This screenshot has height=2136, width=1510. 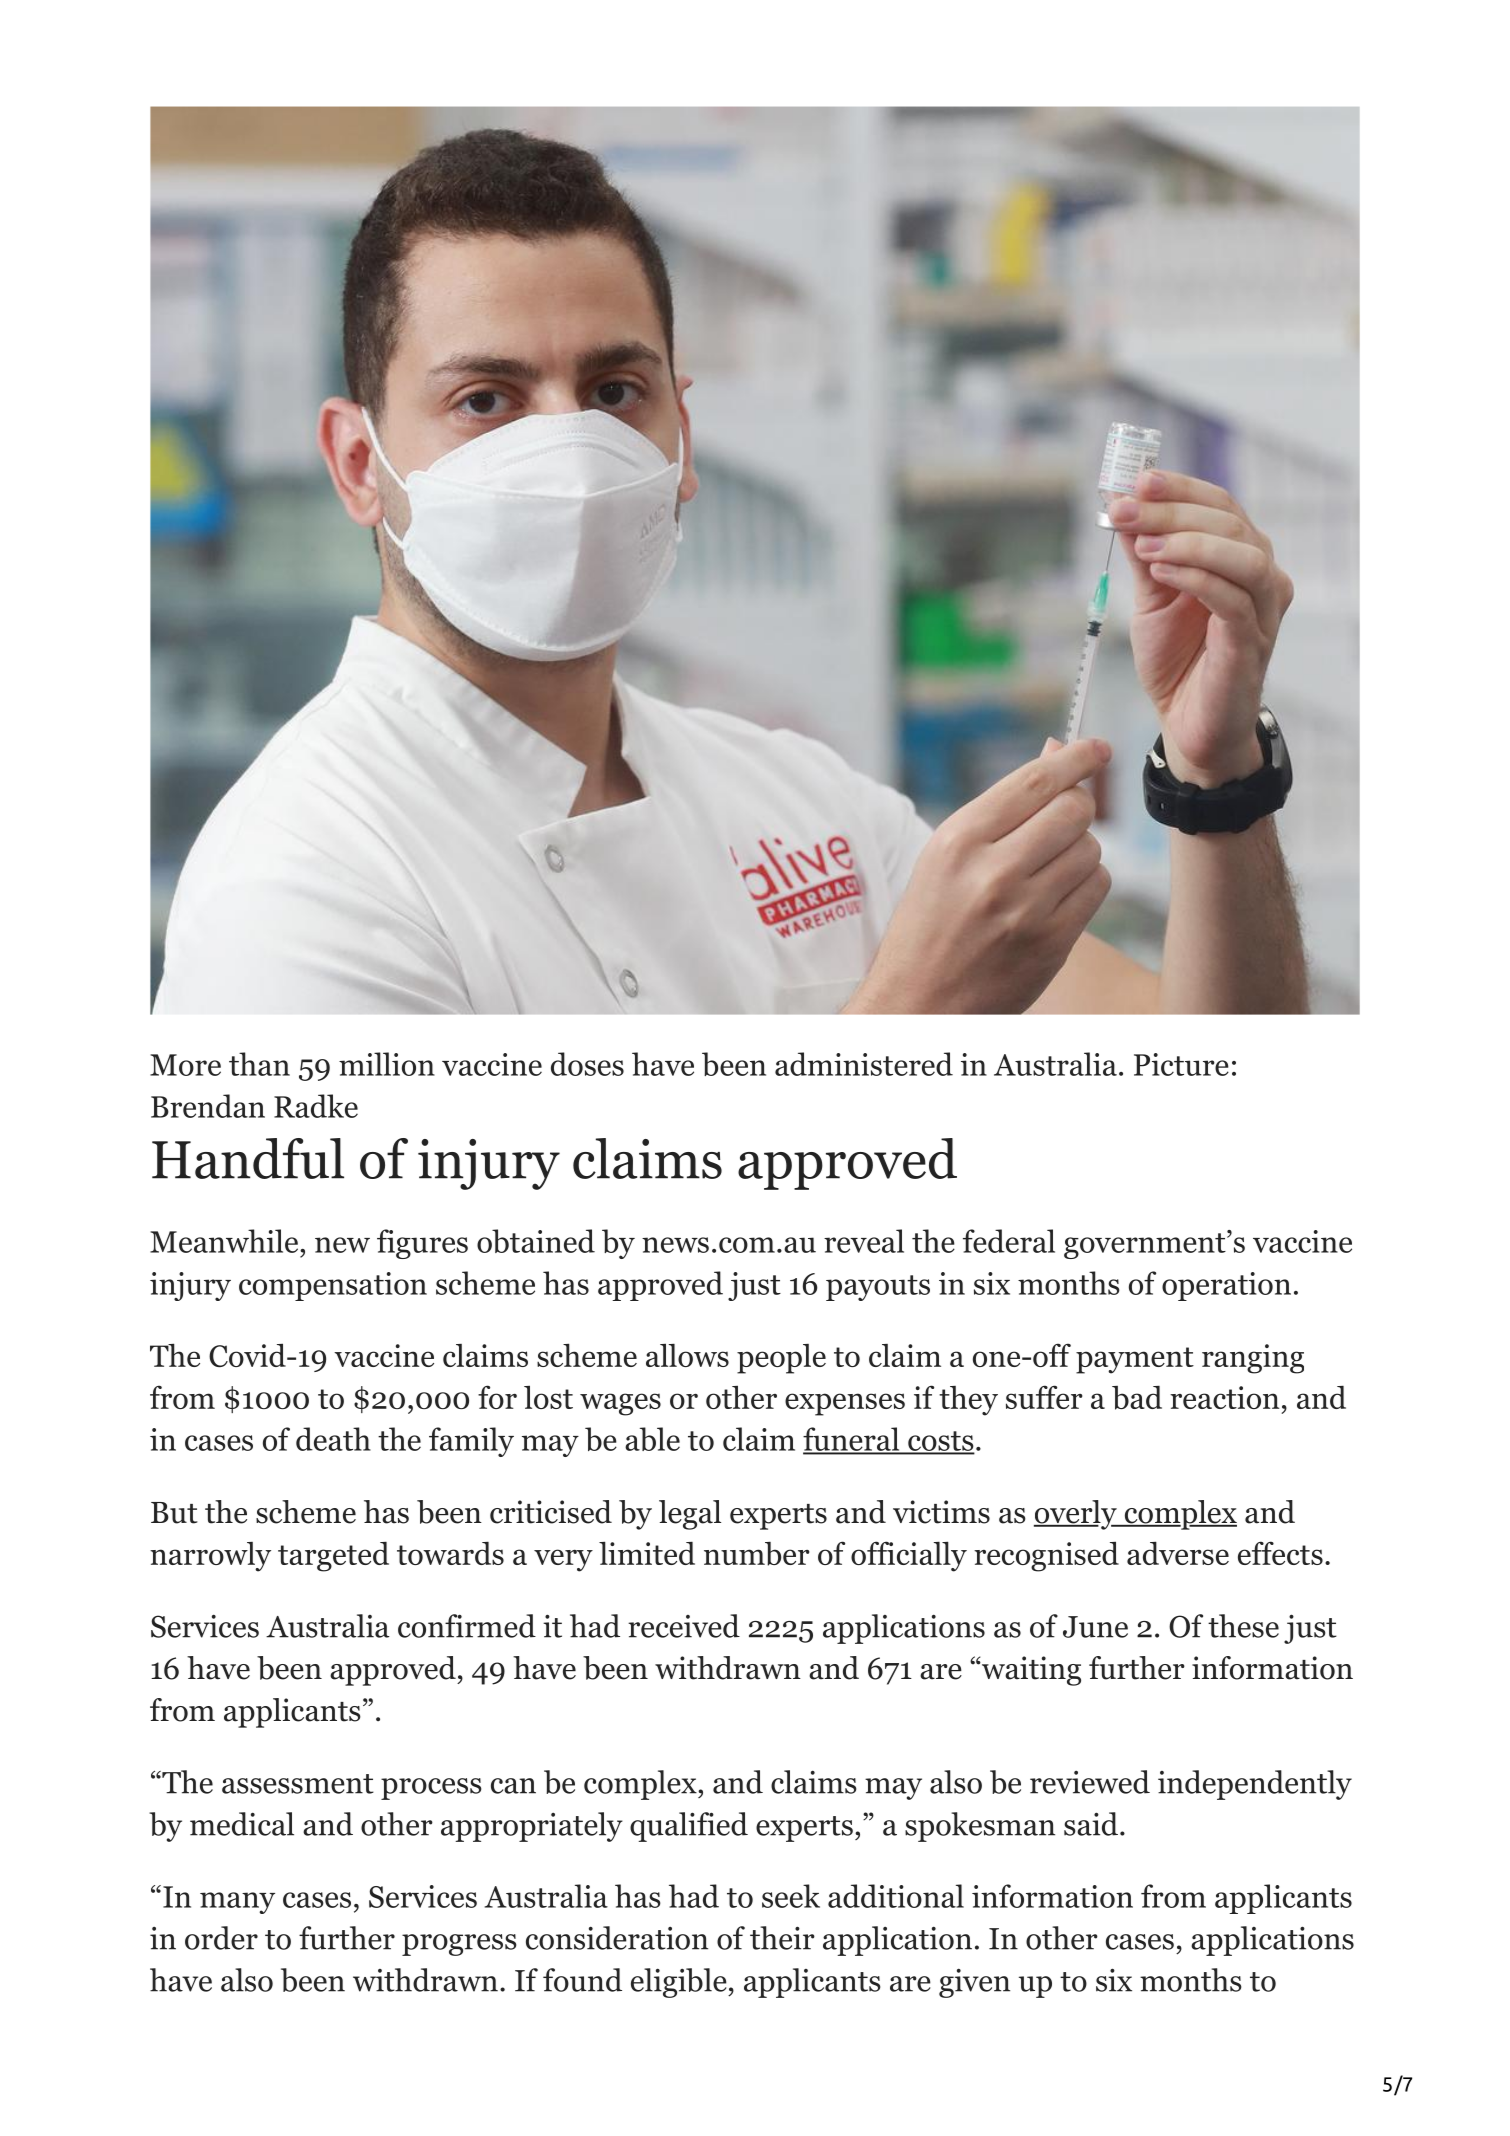 What do you see at coordinates (259, 1064) in the screenshot?
I see `than` at bounding box center [259, 1064].
